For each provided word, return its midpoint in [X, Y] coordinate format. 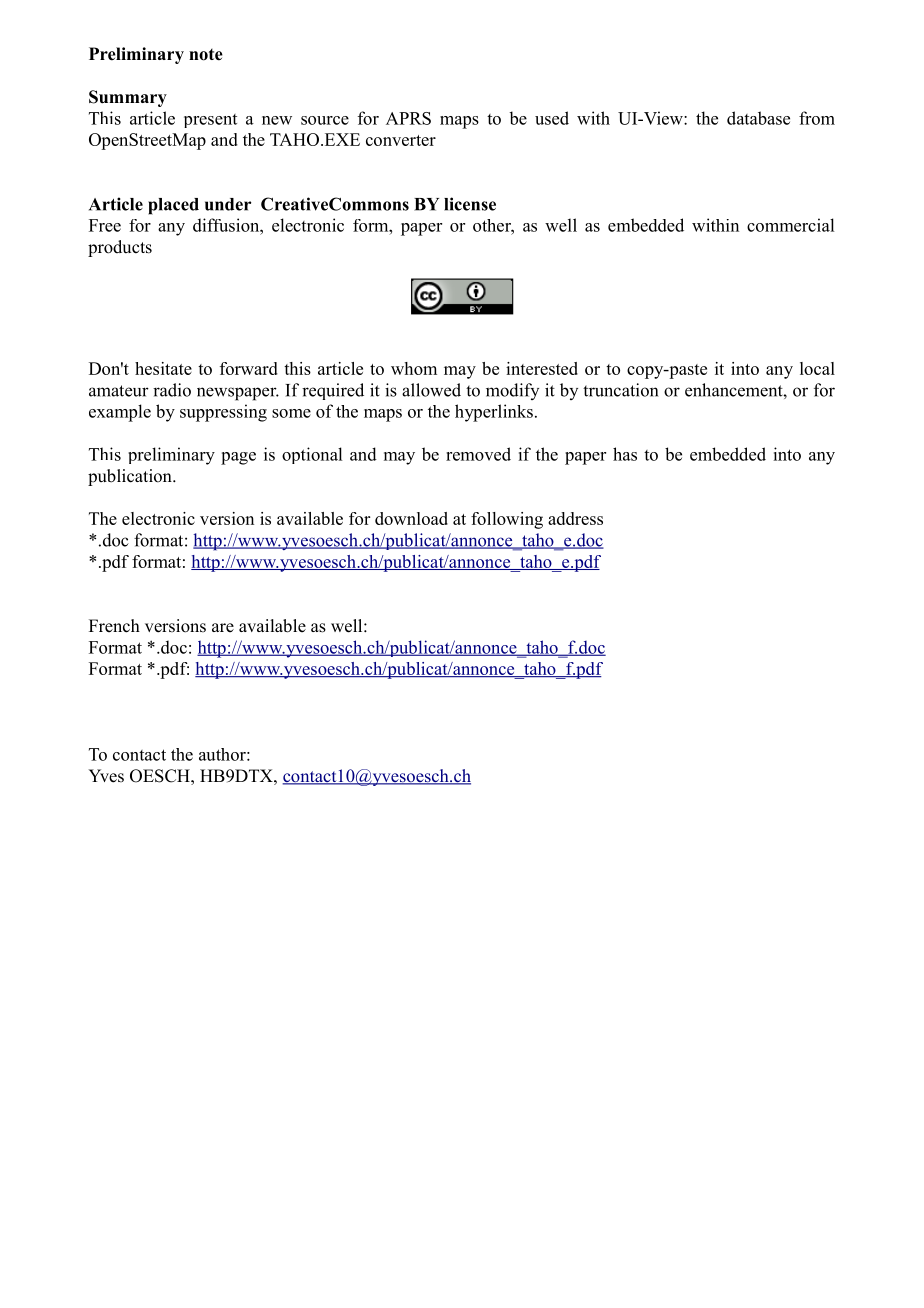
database [758, 118]
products [120, 248]
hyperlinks [494, 413]
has [625, 454]
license [470, 204]
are [223, 628]
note [206, 55]
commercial [790, 225]
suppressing [223, 413]
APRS [408, 118]
